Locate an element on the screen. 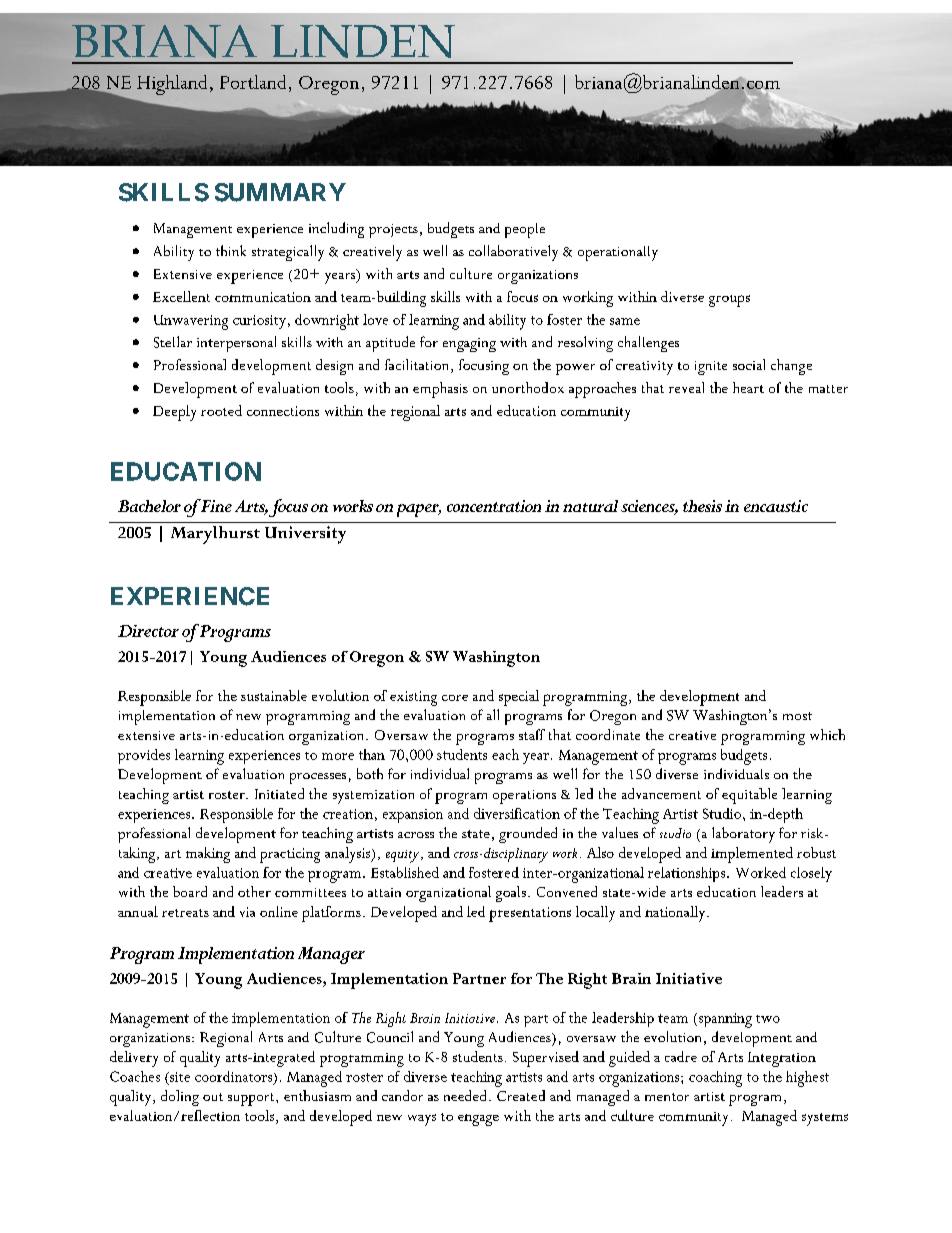  people is located at coordinates (525, 230).
